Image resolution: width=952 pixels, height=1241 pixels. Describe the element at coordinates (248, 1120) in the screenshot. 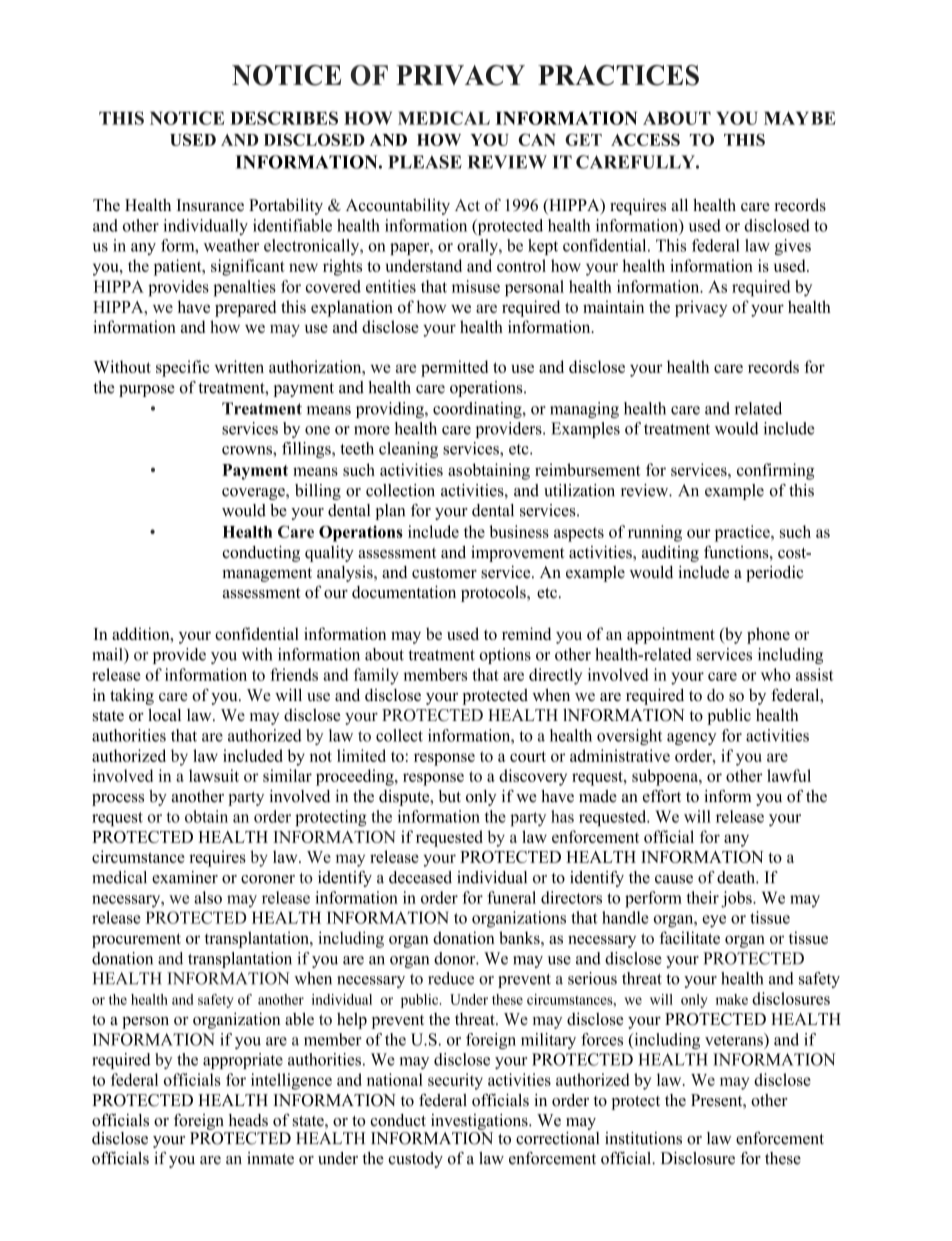

I see `heads` at that location.
